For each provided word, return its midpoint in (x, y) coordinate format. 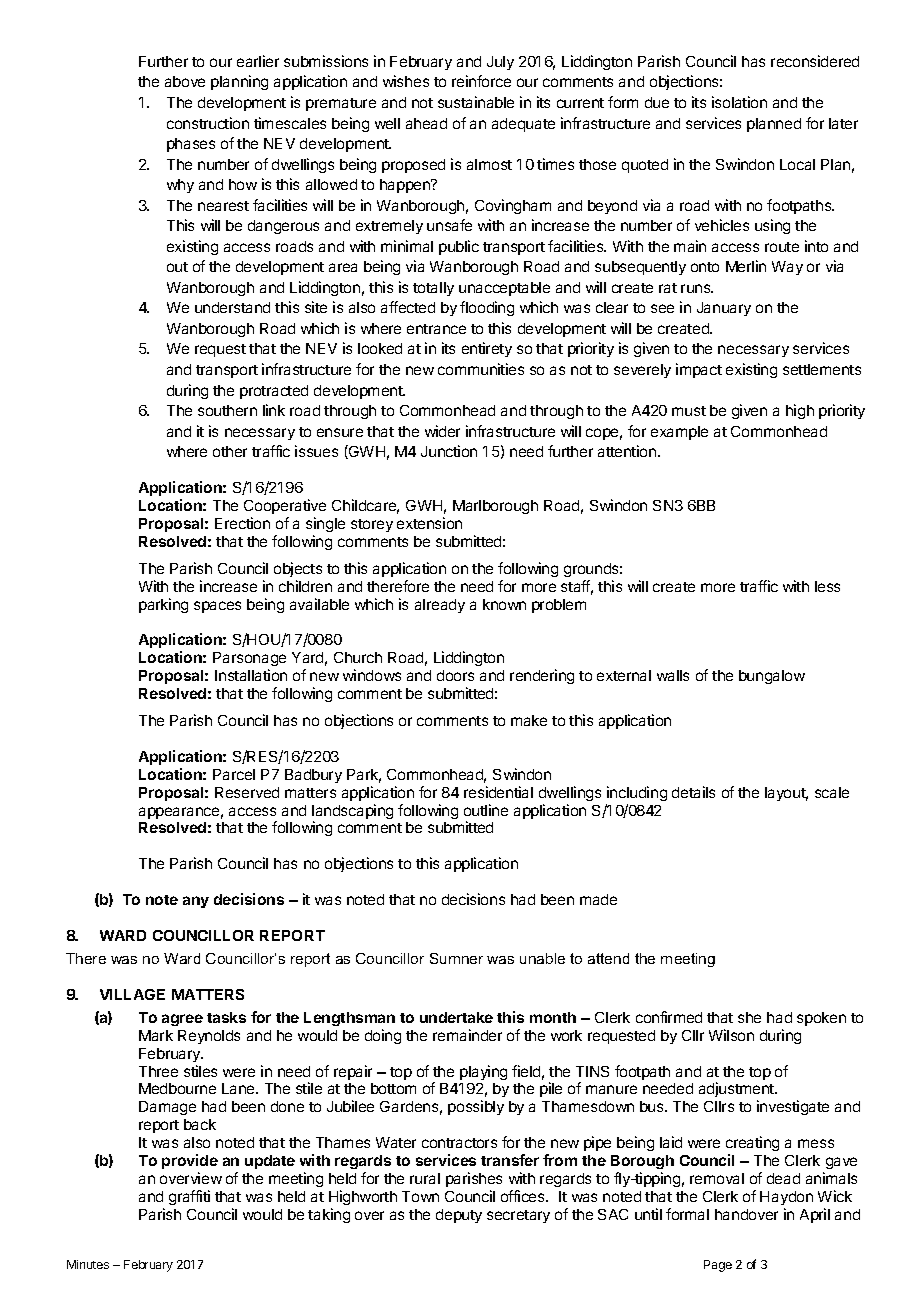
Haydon (786, 1198)
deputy (459, 1216)
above (185, 81)
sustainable (476, 102)
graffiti (189, 1197)
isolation (739, 102)
